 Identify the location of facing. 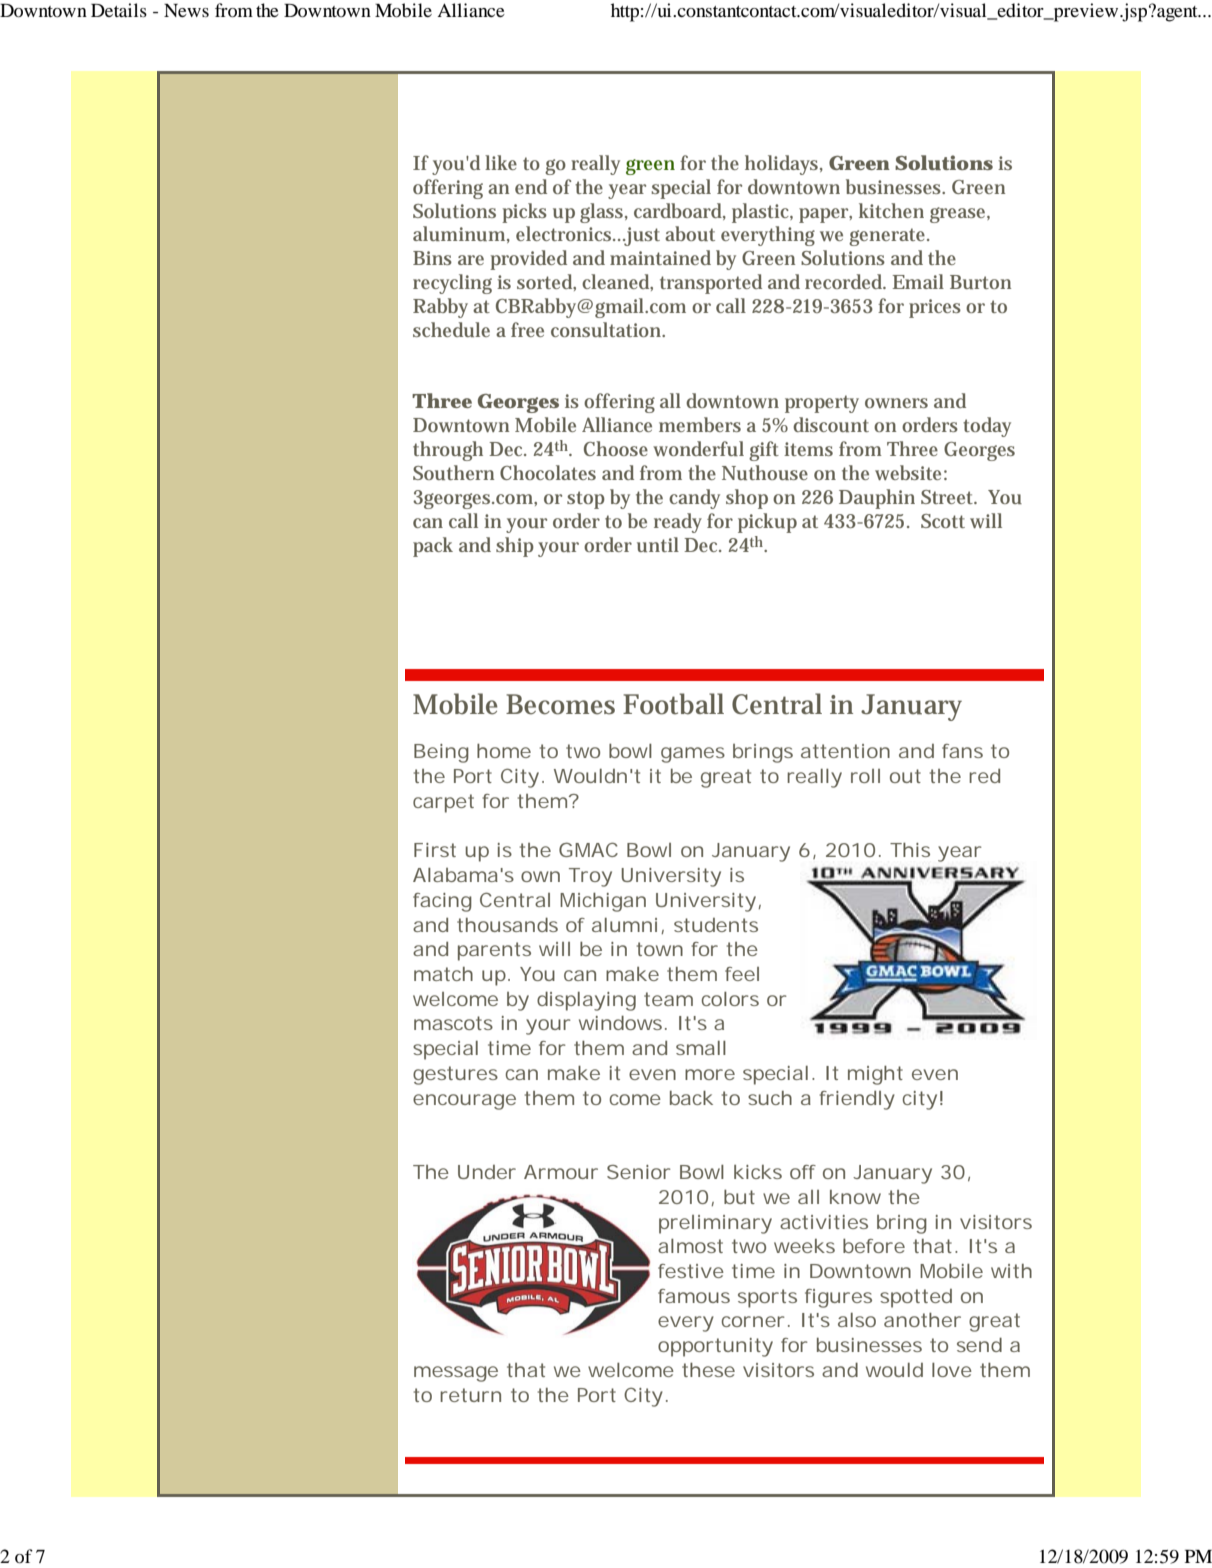
(442, 902).
